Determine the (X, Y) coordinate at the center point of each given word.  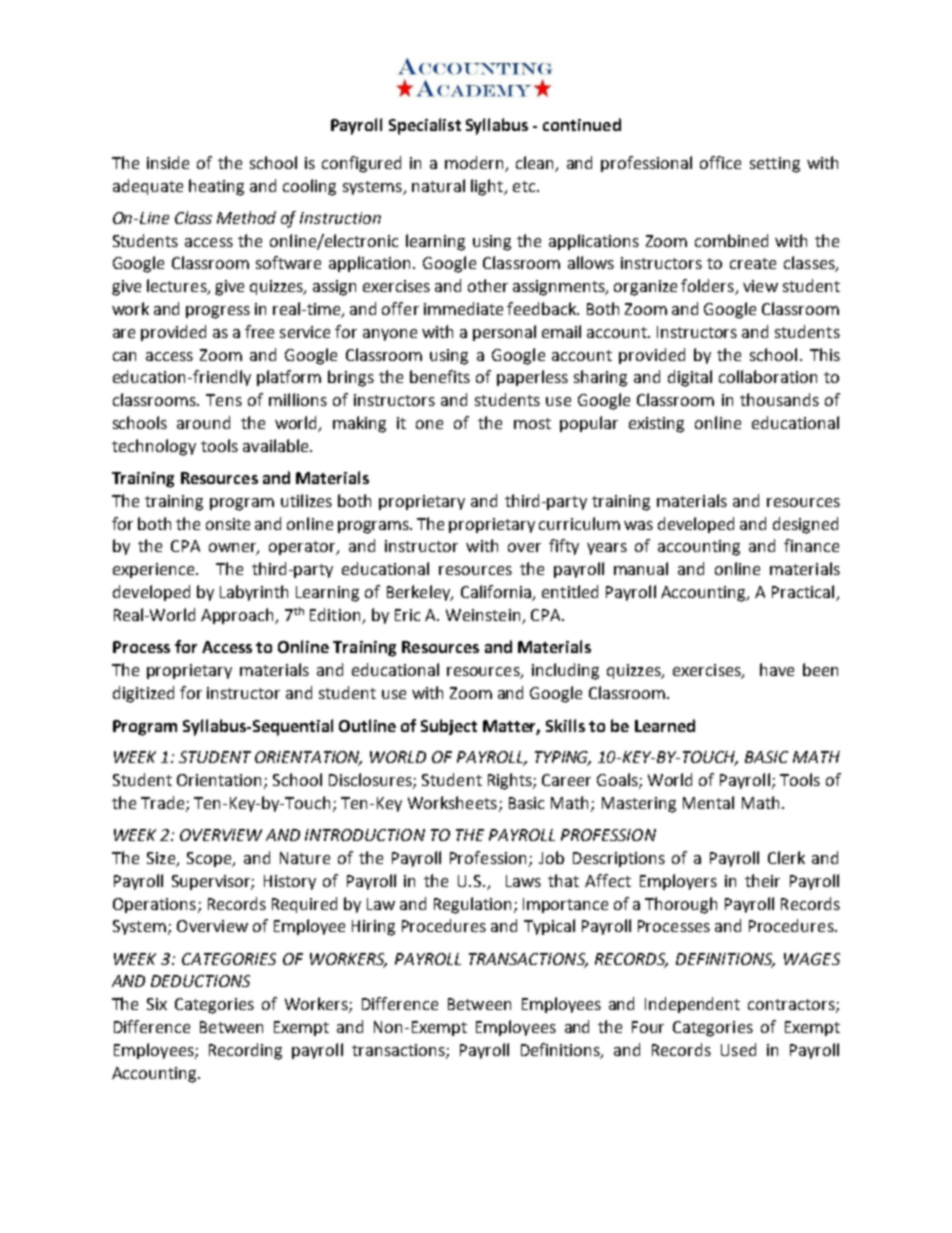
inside (168, 162)
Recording (245, 1051)
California (497, 593)
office (720, 162)
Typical (549, 927)
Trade (164, 804)
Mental (708, 802)
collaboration (768, 376)
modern (475, 164)
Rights (511, 781)
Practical (804, 593)
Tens (224, 400)
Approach (238, 616)
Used (738, 1049)
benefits (440, 376)
